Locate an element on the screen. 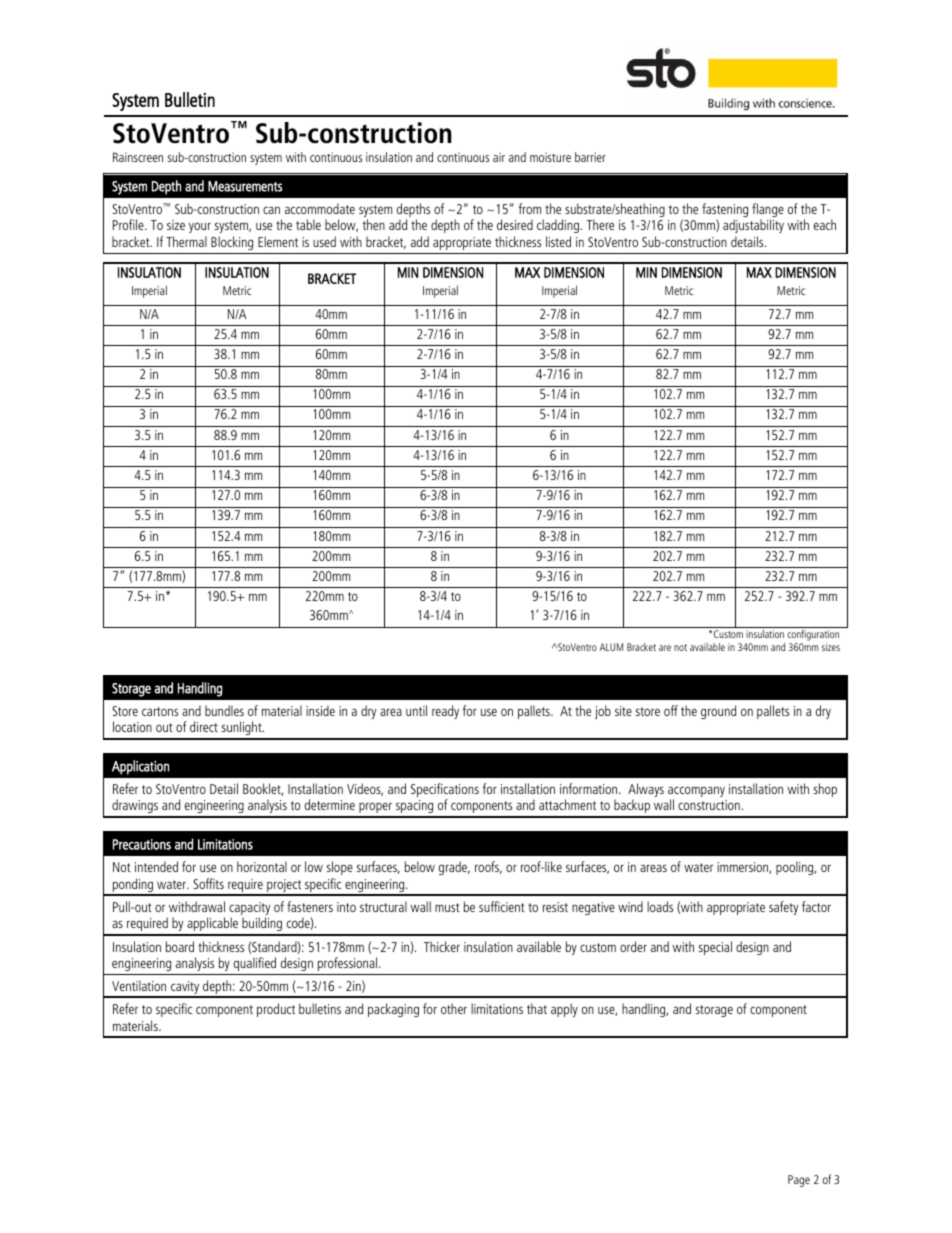  air is located at coordinates (499, 157).
